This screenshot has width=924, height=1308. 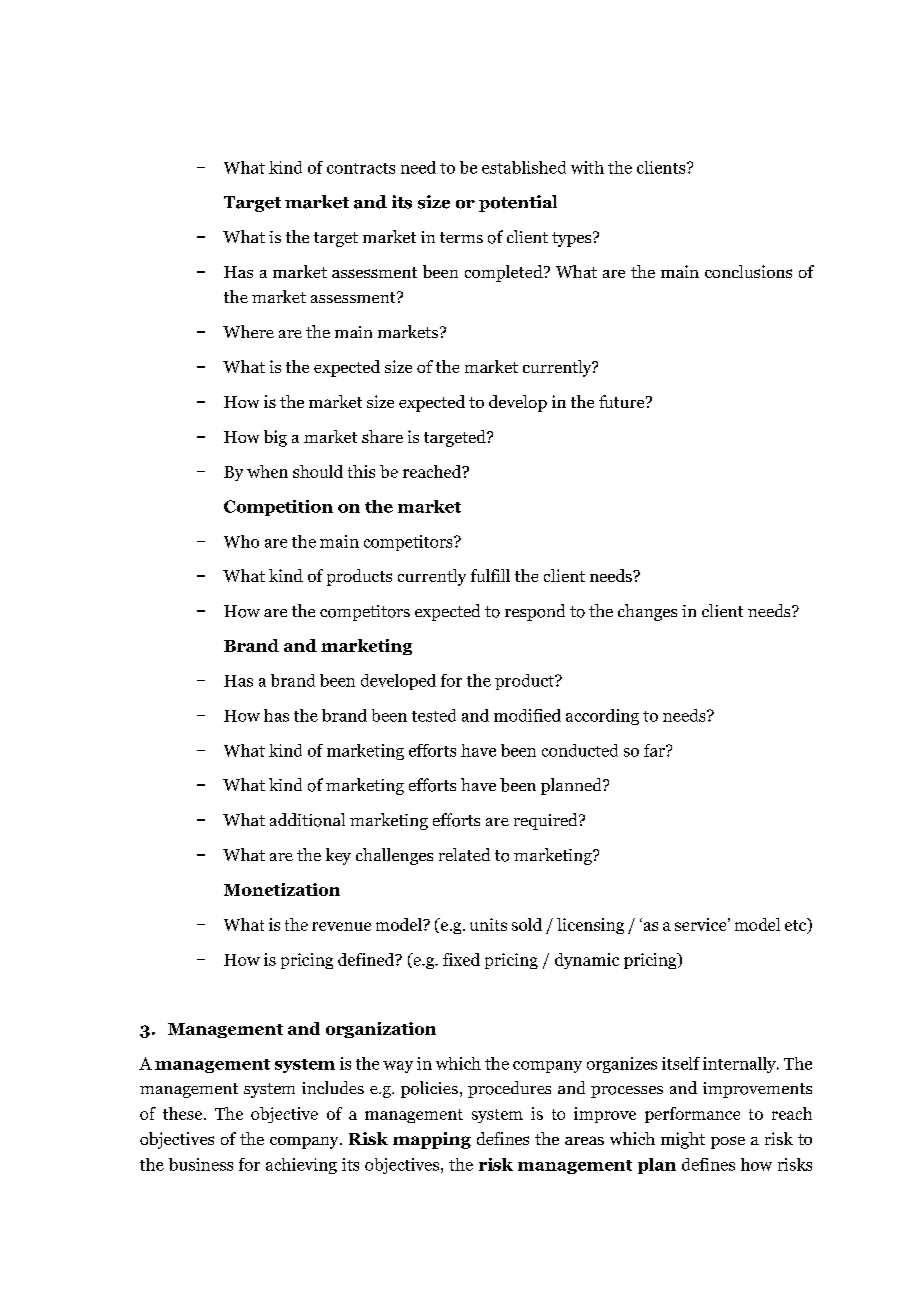 What do you see at coordinates (464, 854) in the screenshot?
I see `related` at bounding box center [464, 854].
